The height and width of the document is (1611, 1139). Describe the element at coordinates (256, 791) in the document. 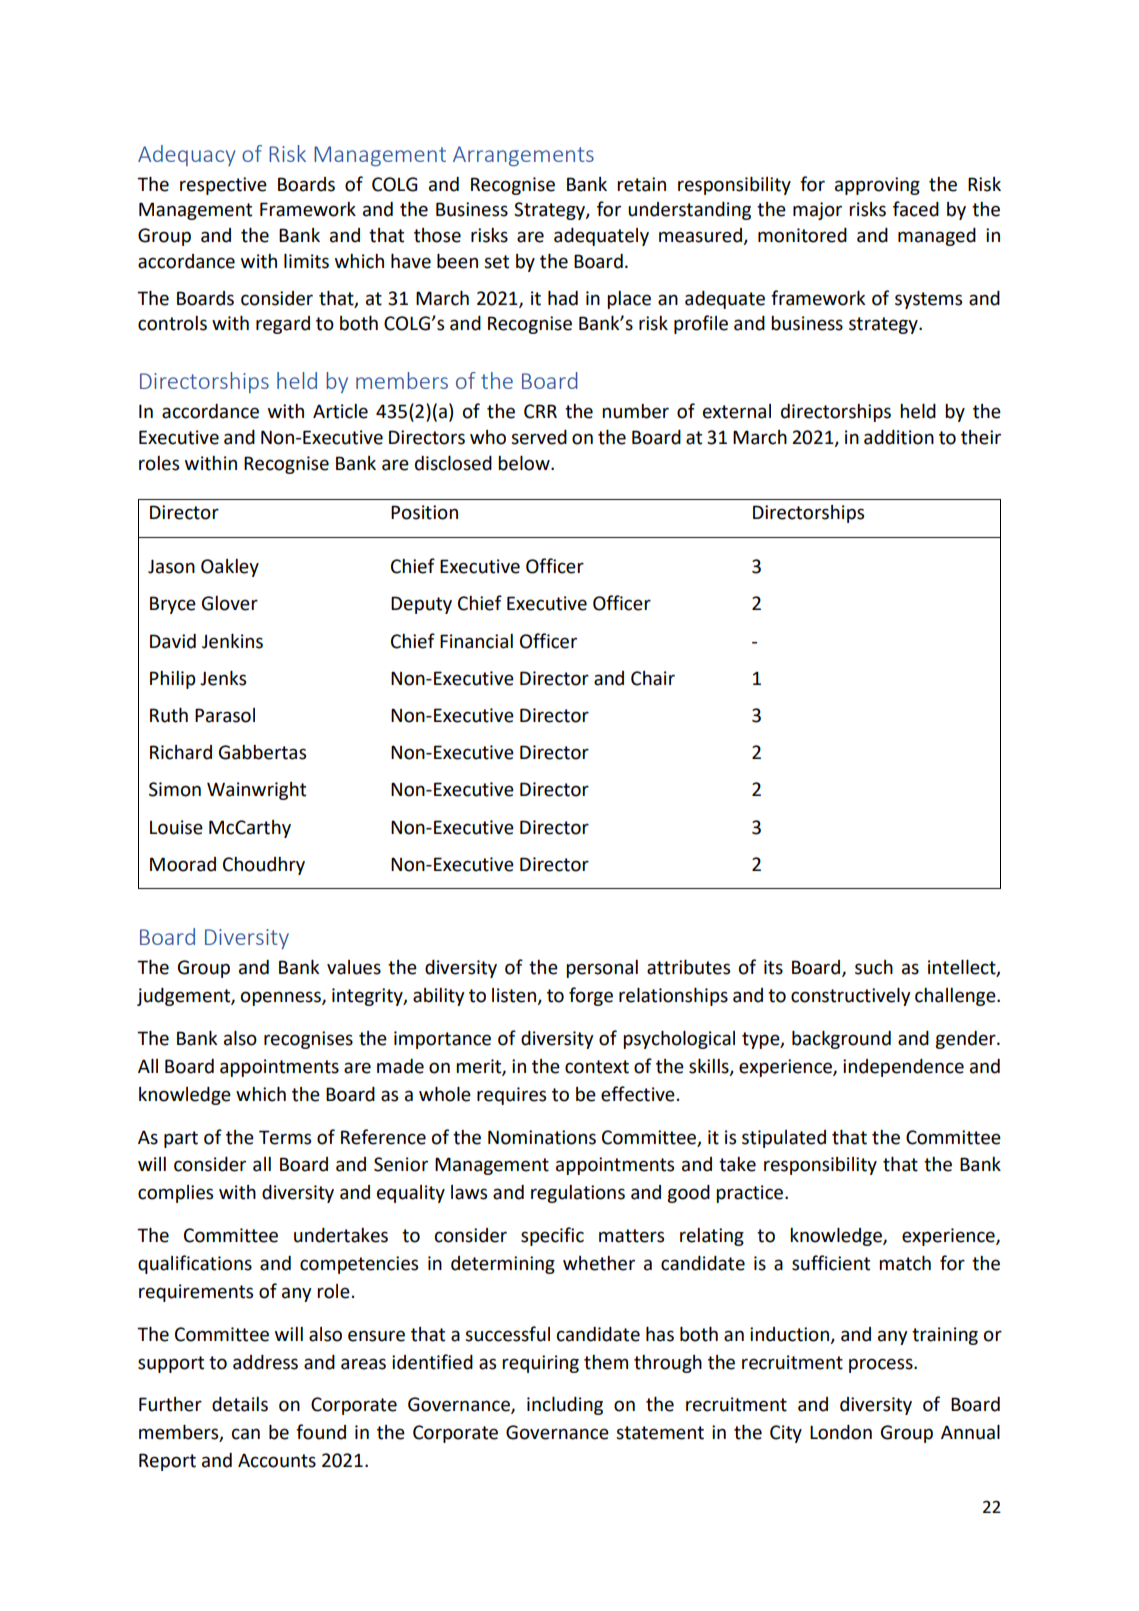

I see `Wainwright` at that location.
